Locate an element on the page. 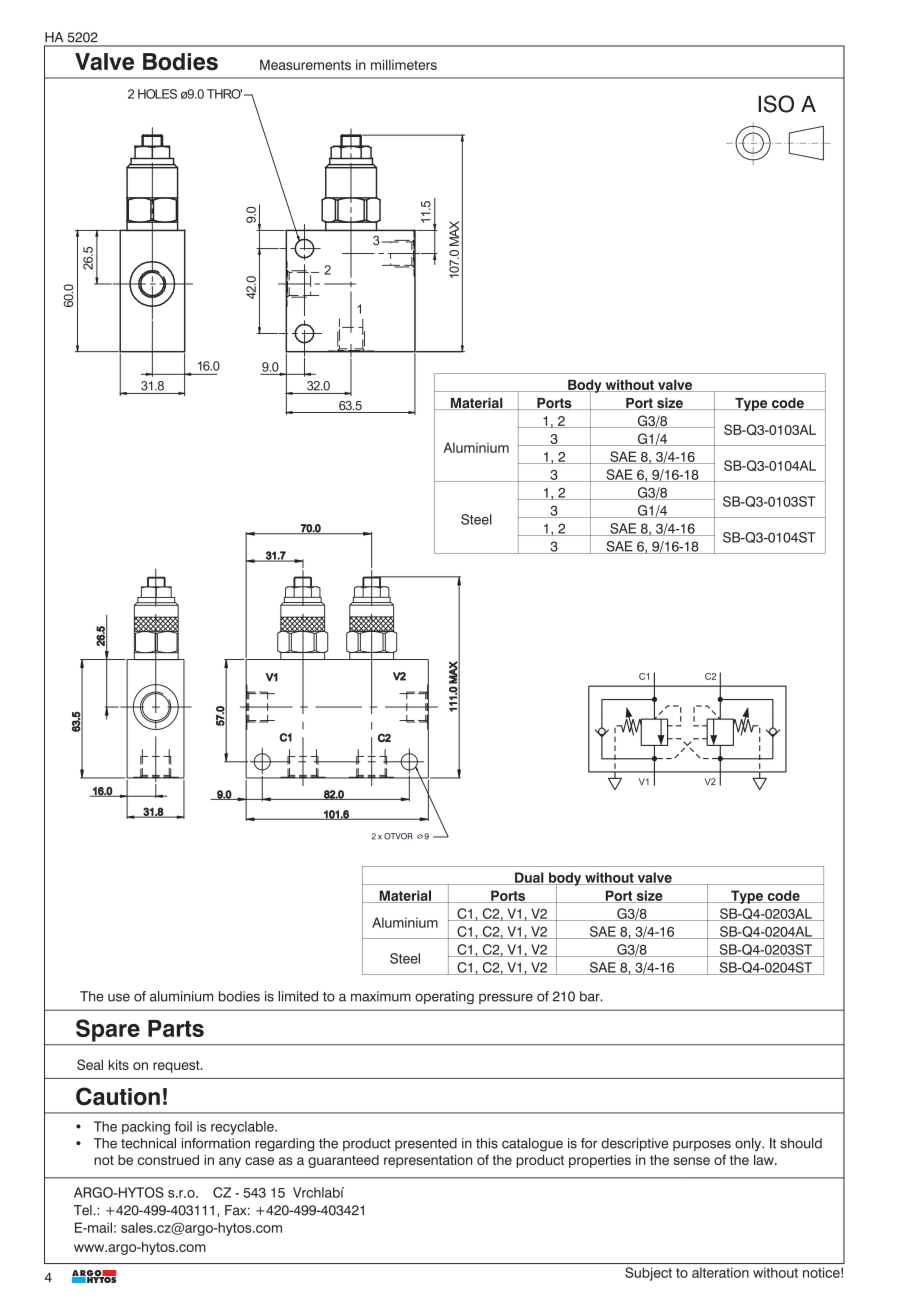 Image resolution: width=924 pixels, height=1308 pixels. Measurements is located at coordinates (305, 64).
